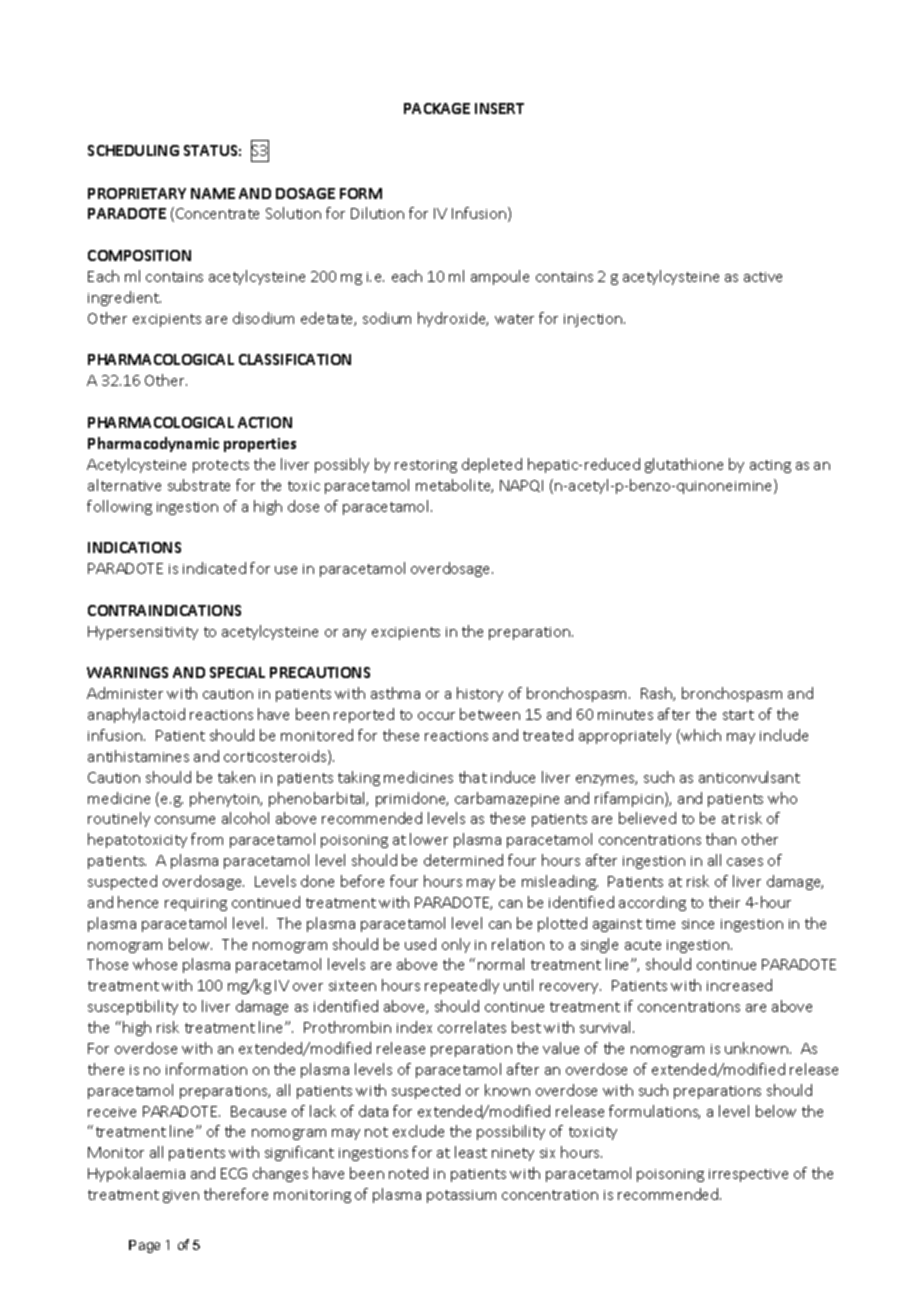  I want to click on potassium, so click(461, 1196).
